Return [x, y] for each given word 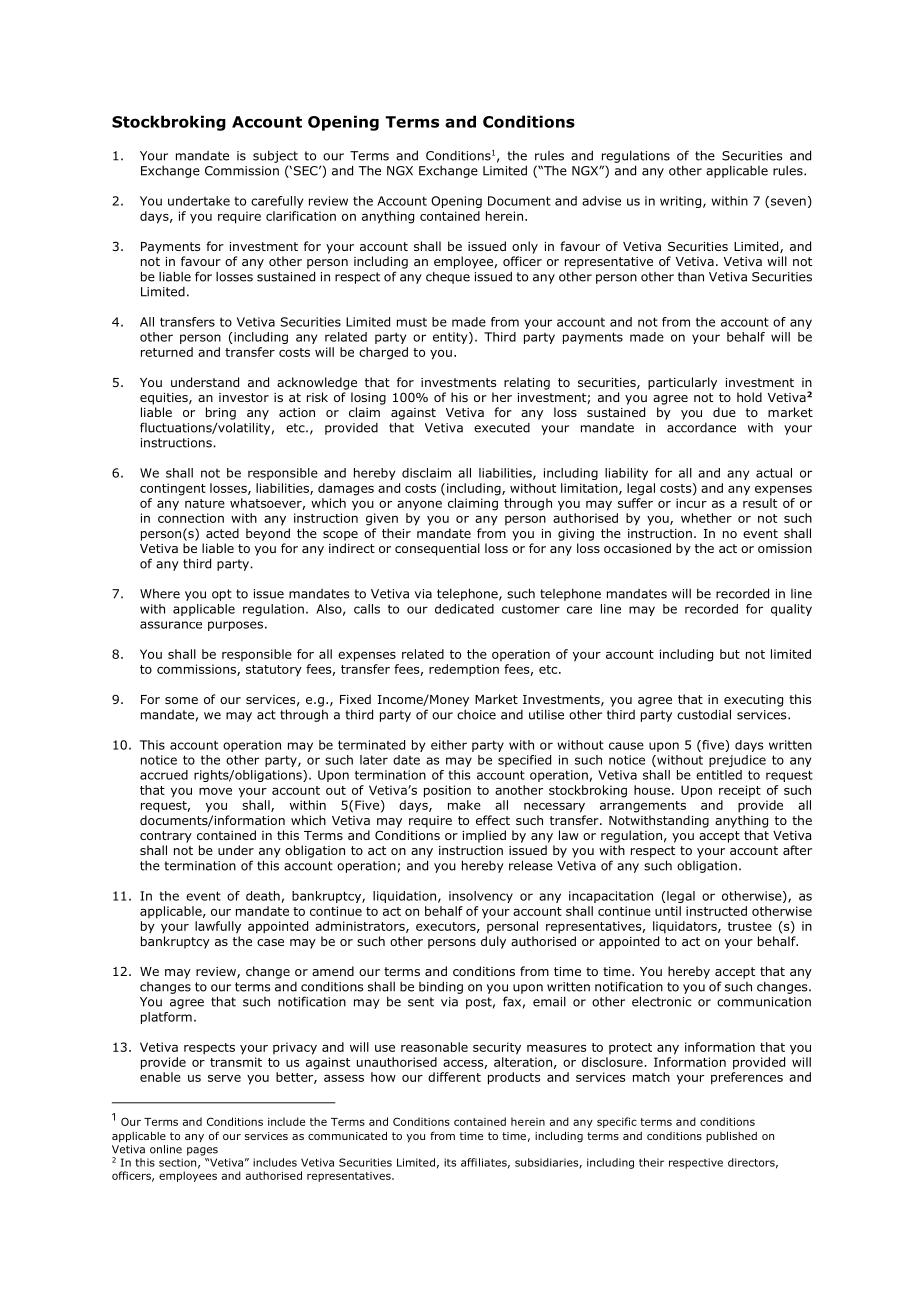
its [450, 1162]
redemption [464, 670]
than [691, 277]
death [264, 897]
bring [221, 413]
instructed [716, 911]
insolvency [481, 897]
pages [202, 1151]
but [730, 654]
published [731, 1136]
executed [502, 428]
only [525, 247]
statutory [274, 670]
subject [275, 156]
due [724, 412]
